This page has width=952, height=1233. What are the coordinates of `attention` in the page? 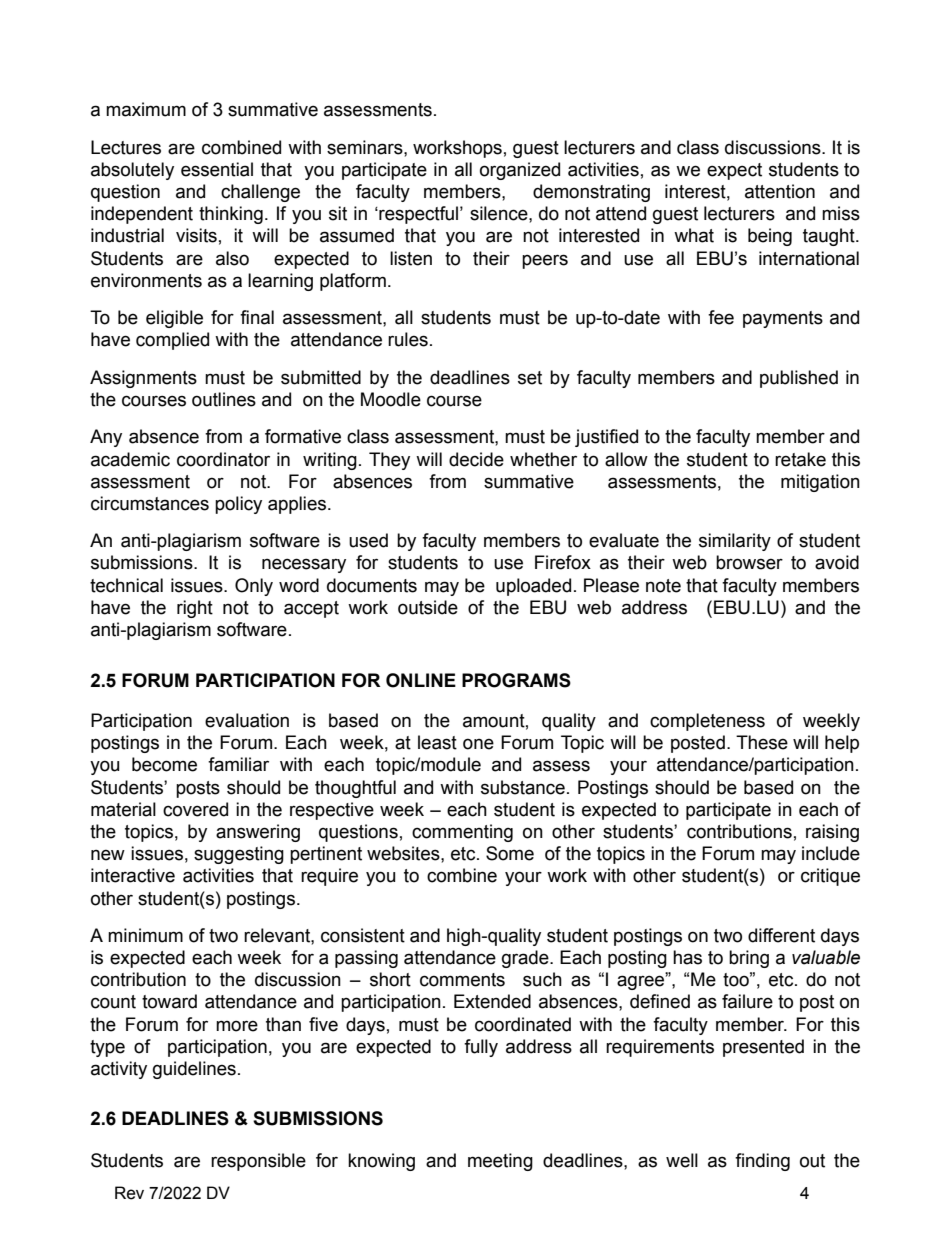 It's located at (780, 191).
